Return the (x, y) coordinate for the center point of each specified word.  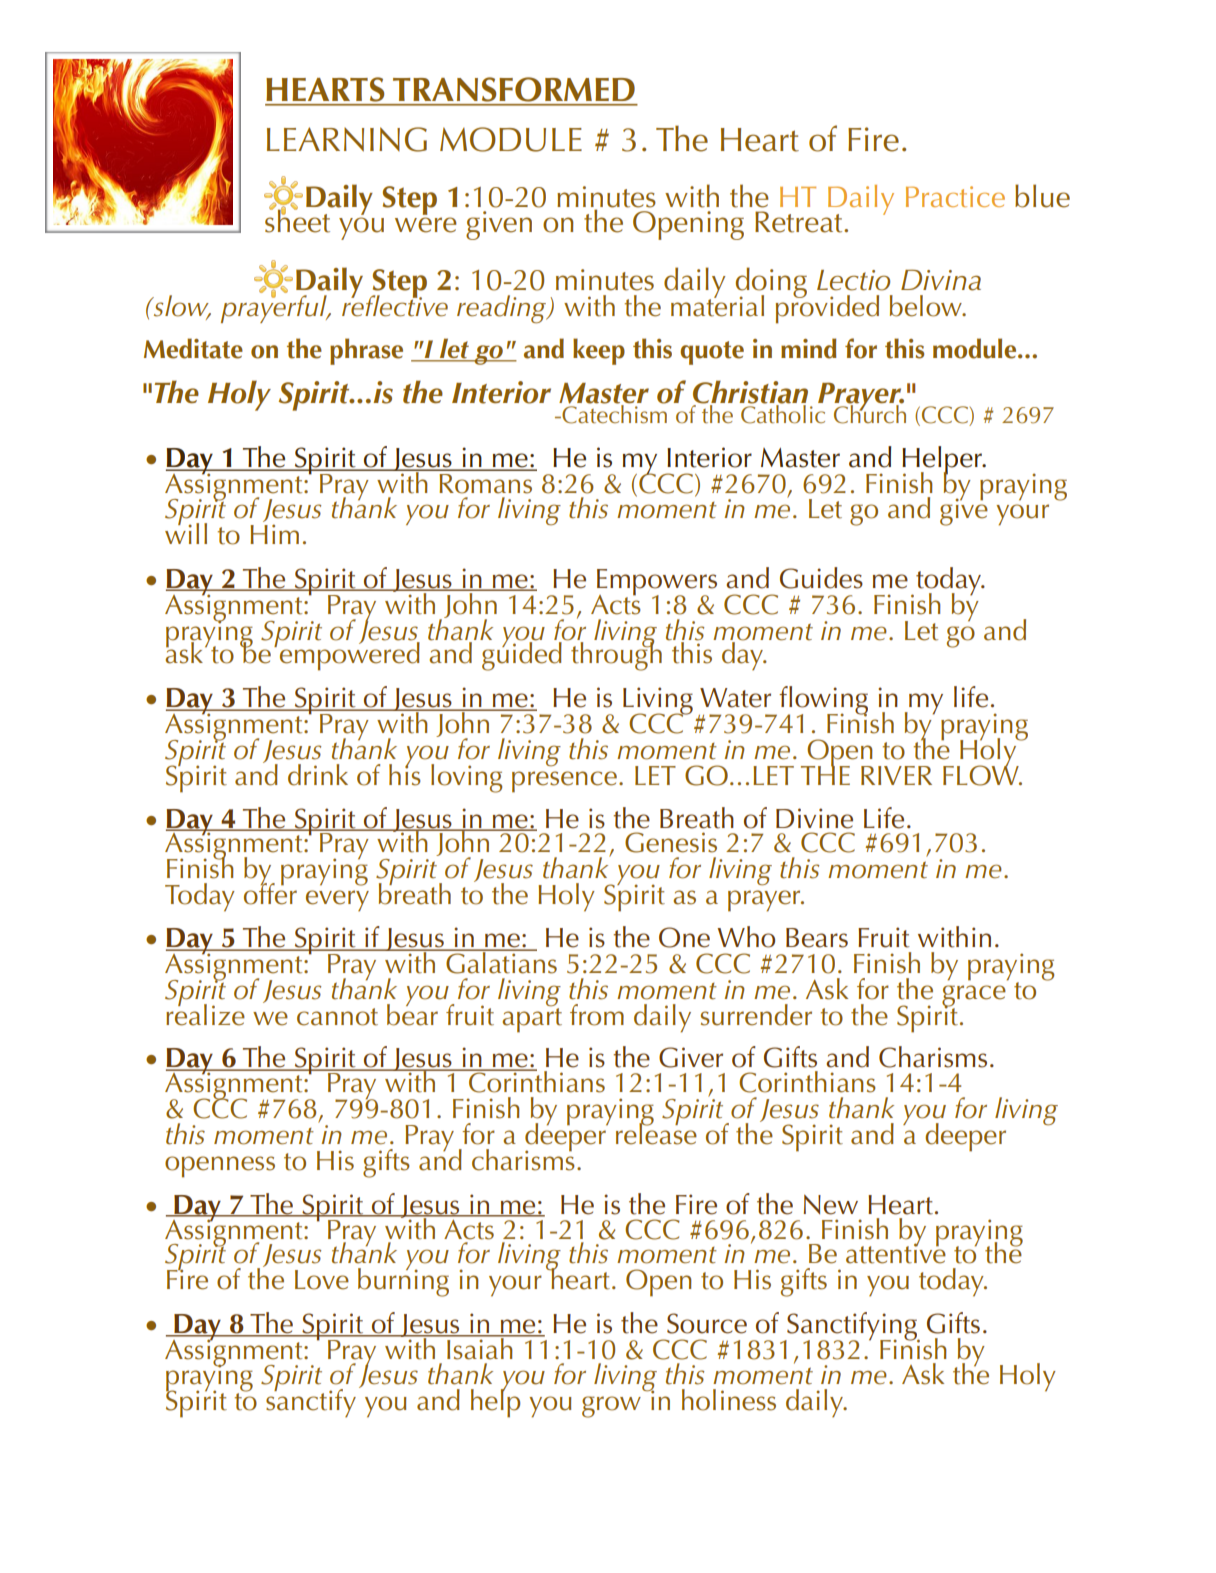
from (597, 1015)
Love (322, 1280)
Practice (955, 196)
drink (318, 775)
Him (274, 534)
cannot (337, 1017)
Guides (821, 578)
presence (564, 782)
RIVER (896, 775)
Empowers (657, 583)
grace (974, 997)
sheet (297, 220)
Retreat (800, 222)
